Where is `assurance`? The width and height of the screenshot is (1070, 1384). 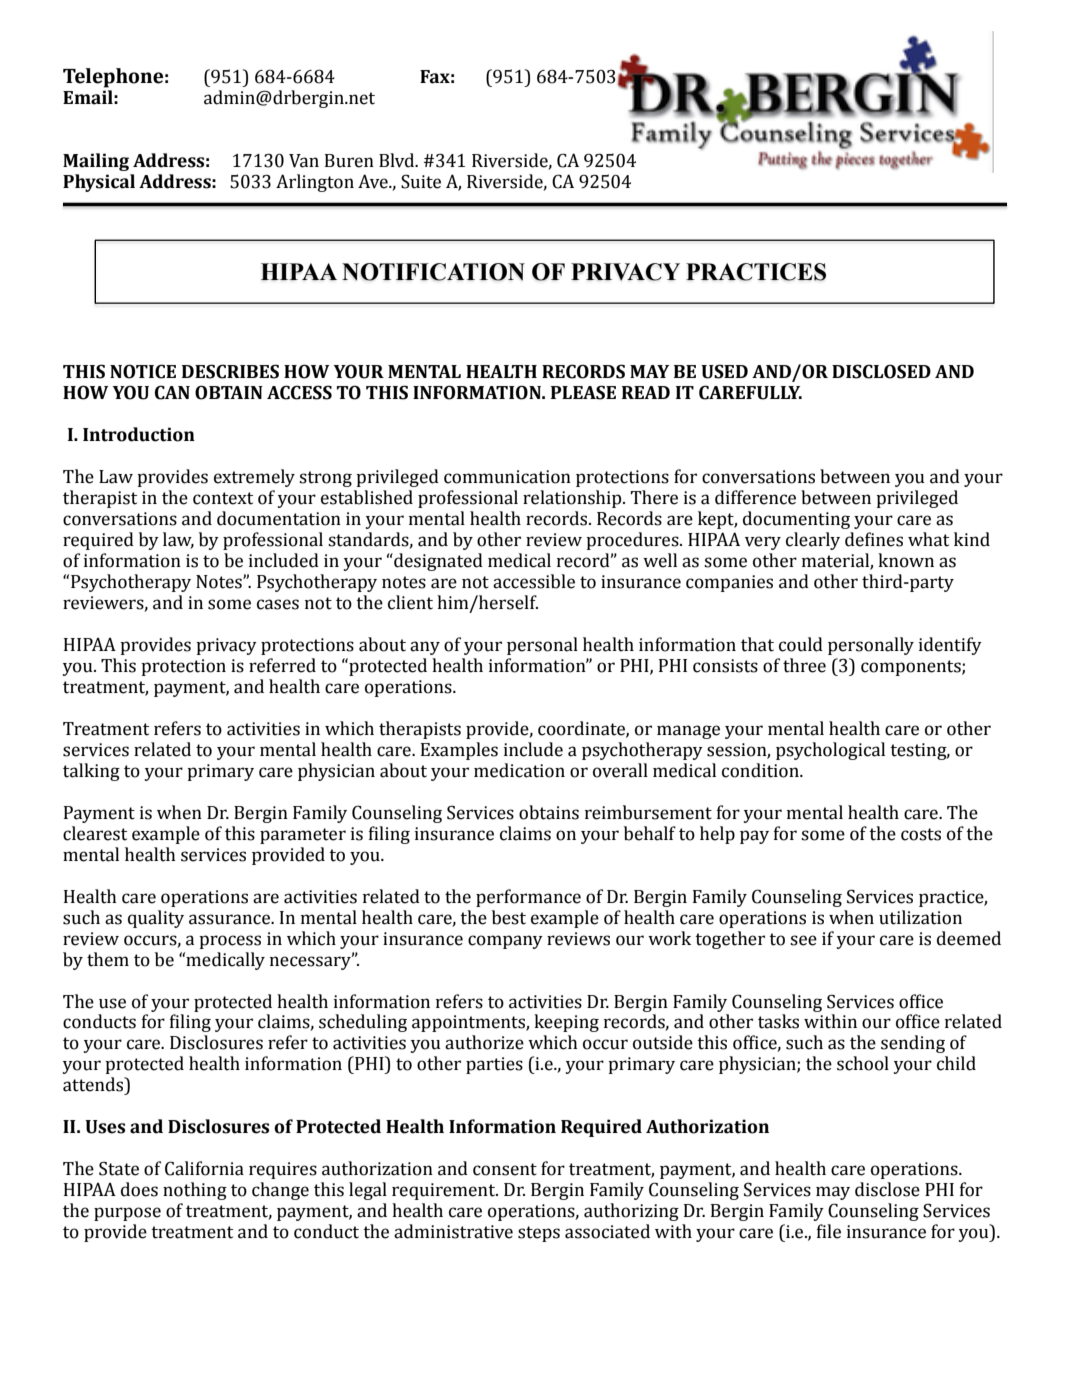 assurance is located at coordinates (230, 919).
